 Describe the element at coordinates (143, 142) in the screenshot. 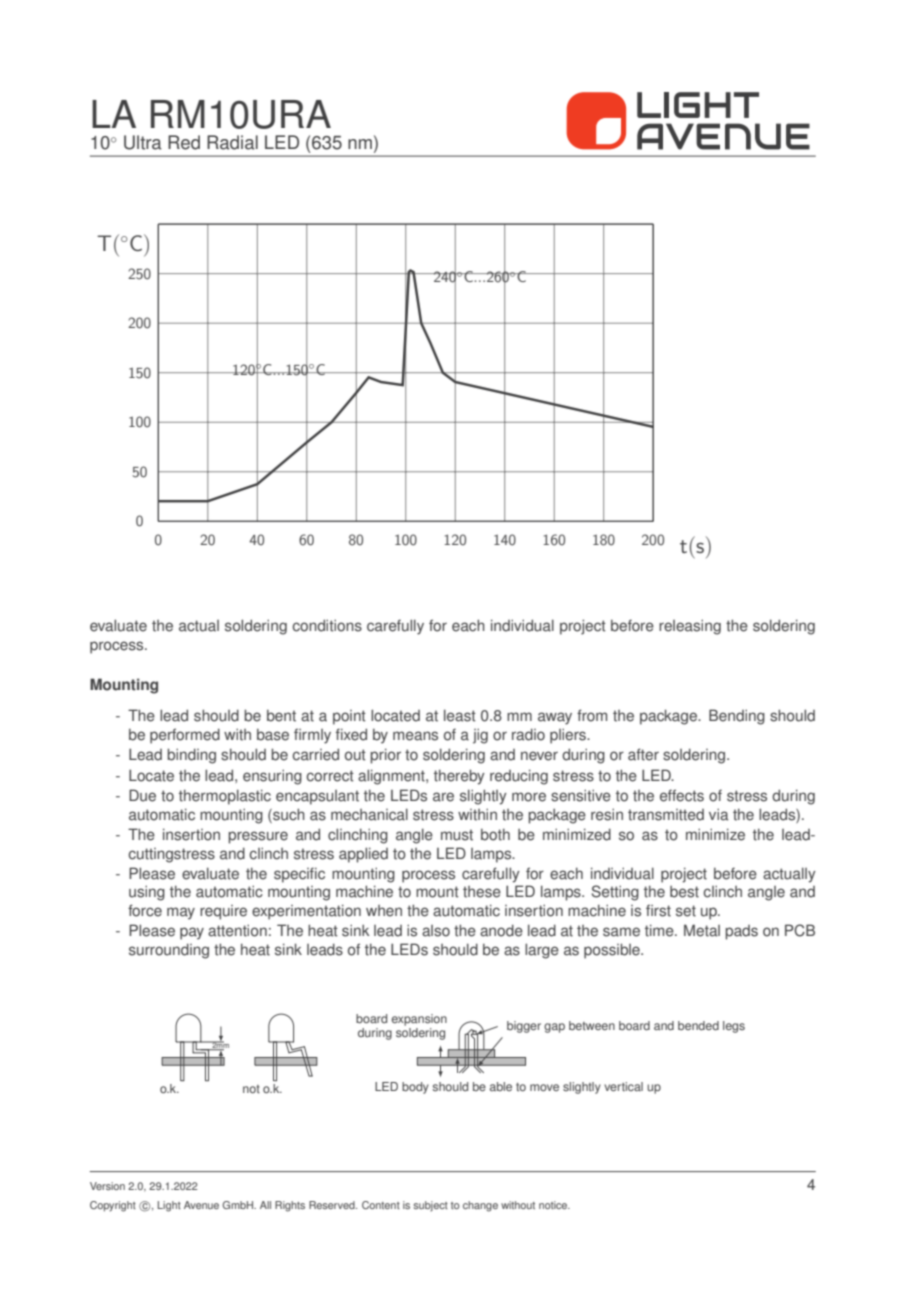

I see `Ultra` at that location.
